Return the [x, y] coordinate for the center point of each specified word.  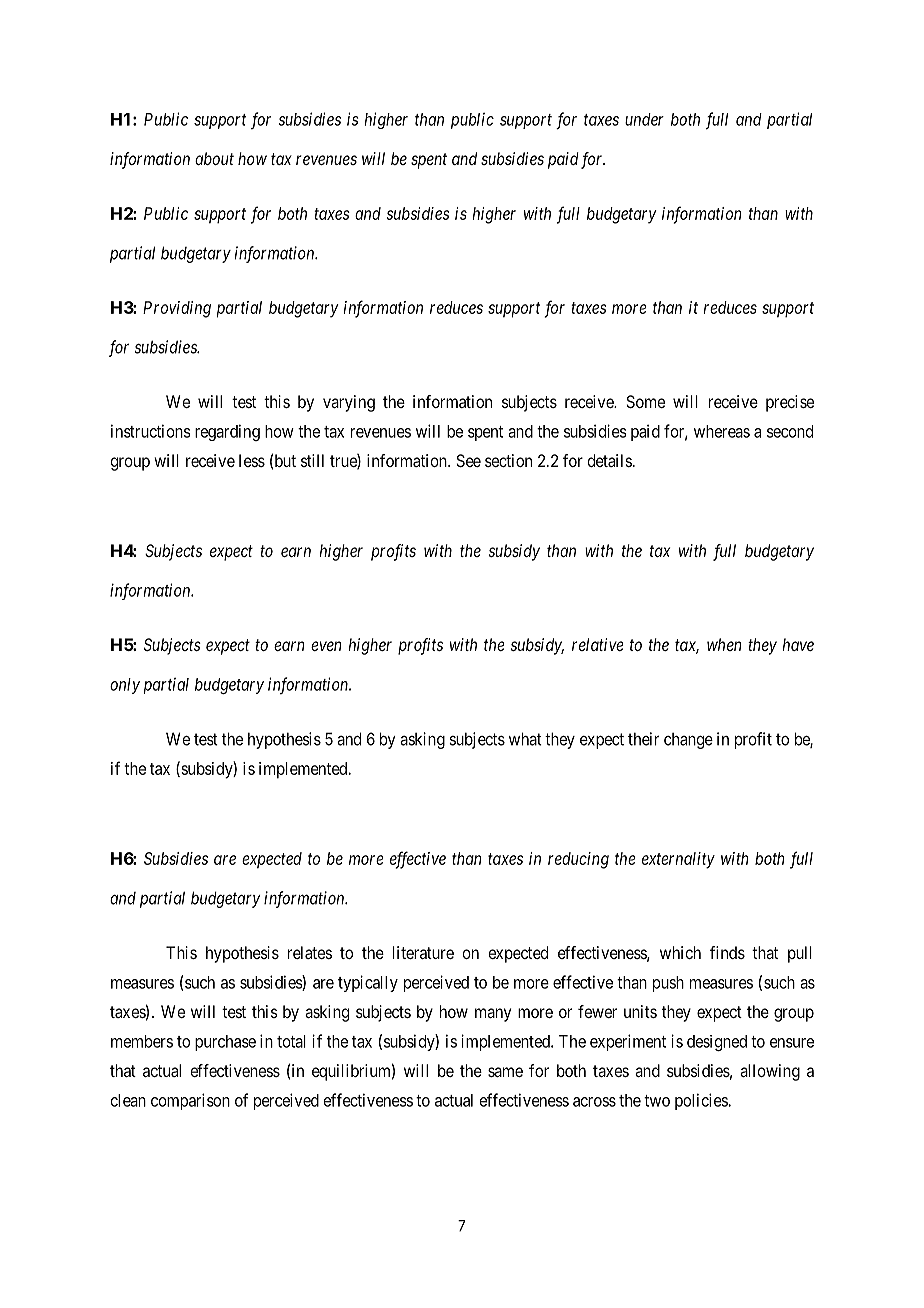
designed [717, 1043]
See [468, 460]
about [214, 158]
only [125, 686]
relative [598, 644]
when [724, 644]
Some [645, 401]
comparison [190, 1101]
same [505, 1072]
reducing [578, 860]
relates [310, 952]
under [644, 119]
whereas [722, 431]
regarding [227, 432]
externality [678, 860]
